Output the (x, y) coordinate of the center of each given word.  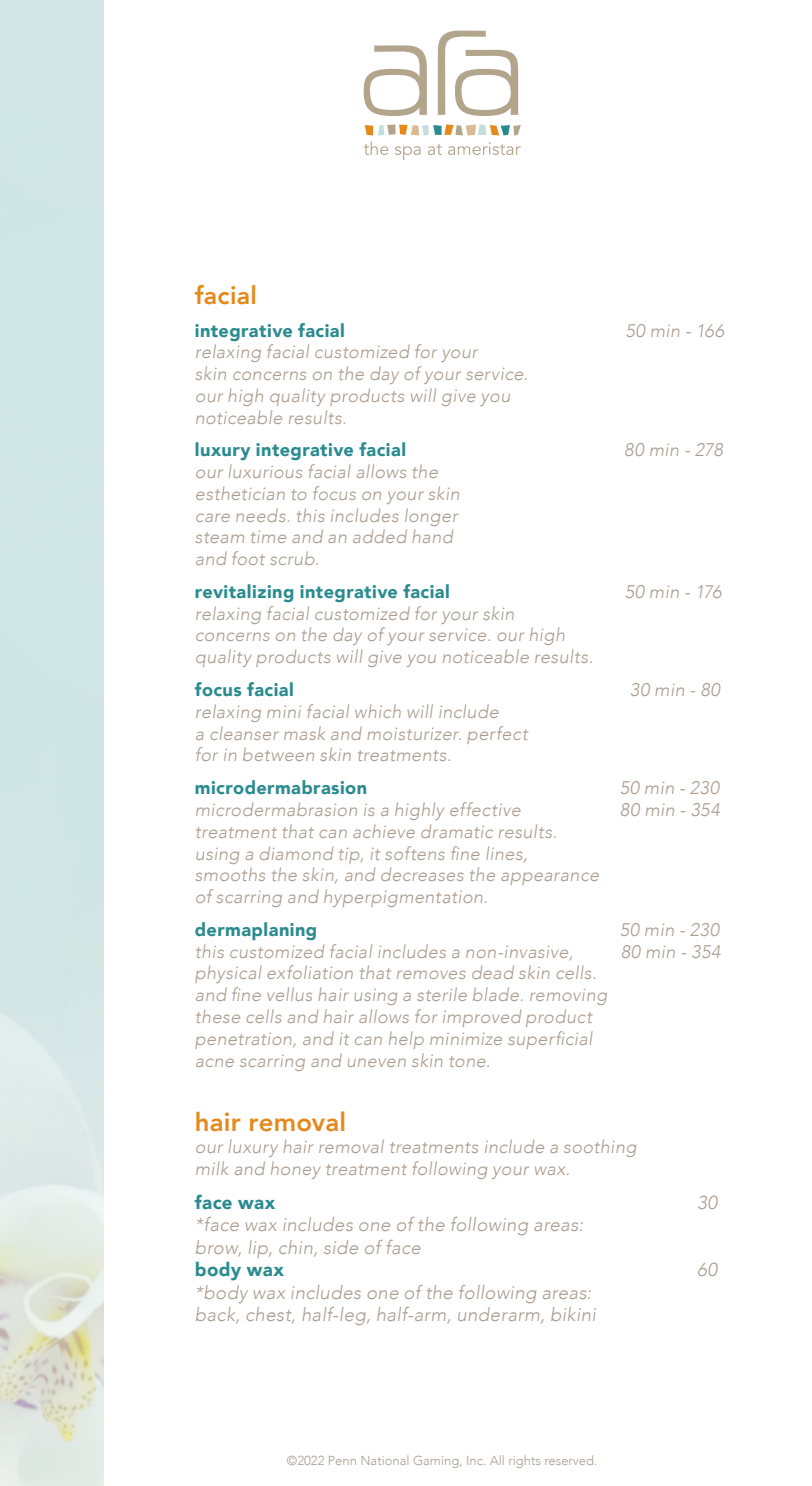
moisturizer (413, 734)
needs (260, 515)
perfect (497, 735)
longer (431, 517)
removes (431, 974)
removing (568, 997)
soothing (600, 1148)
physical (228, 974)
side (341, 1247)
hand (432, 536)
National (385, 1460)
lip (259, 1249)
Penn (342, 1460)
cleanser (244, 733)
